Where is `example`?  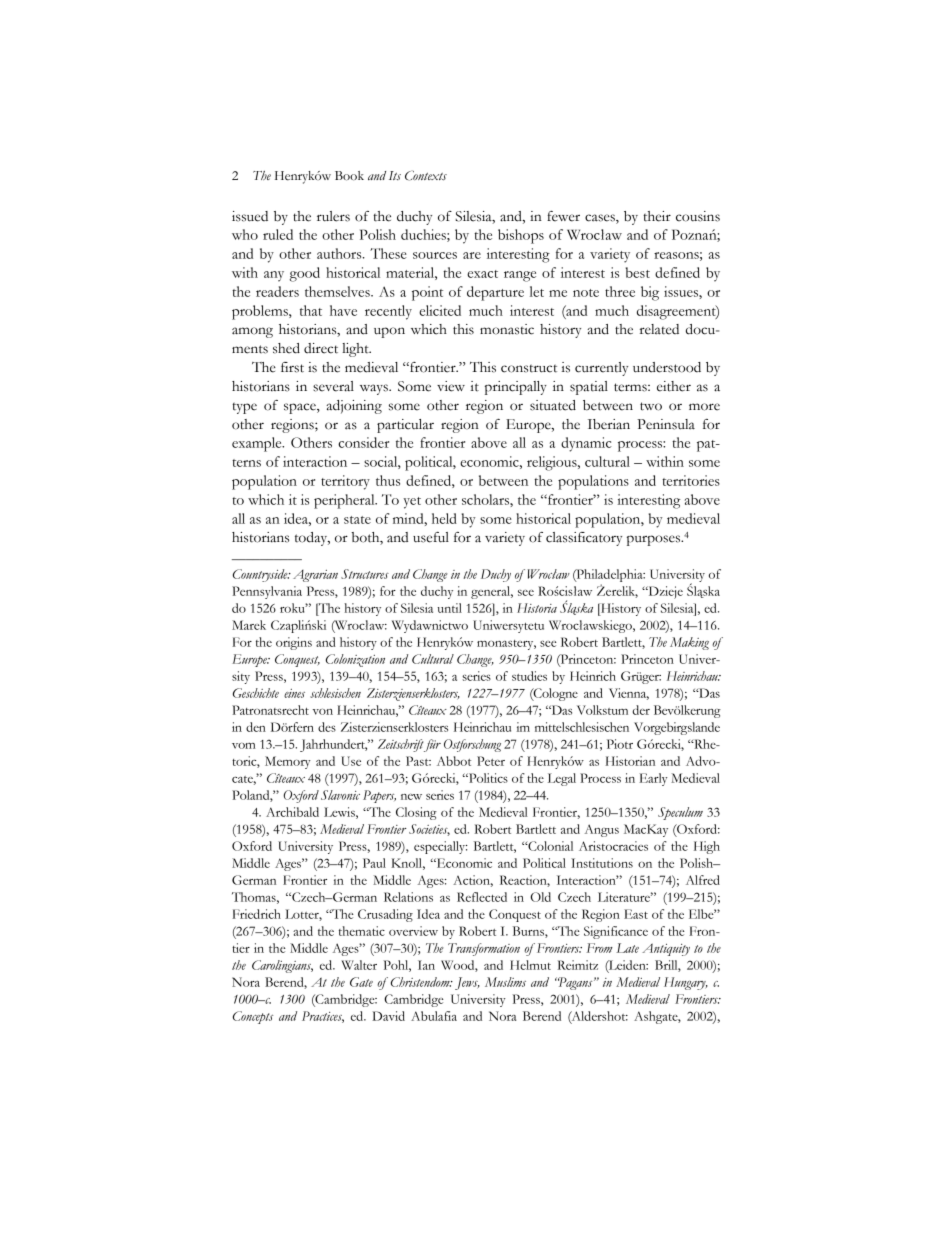 example is located at coordinates (258, 444).
